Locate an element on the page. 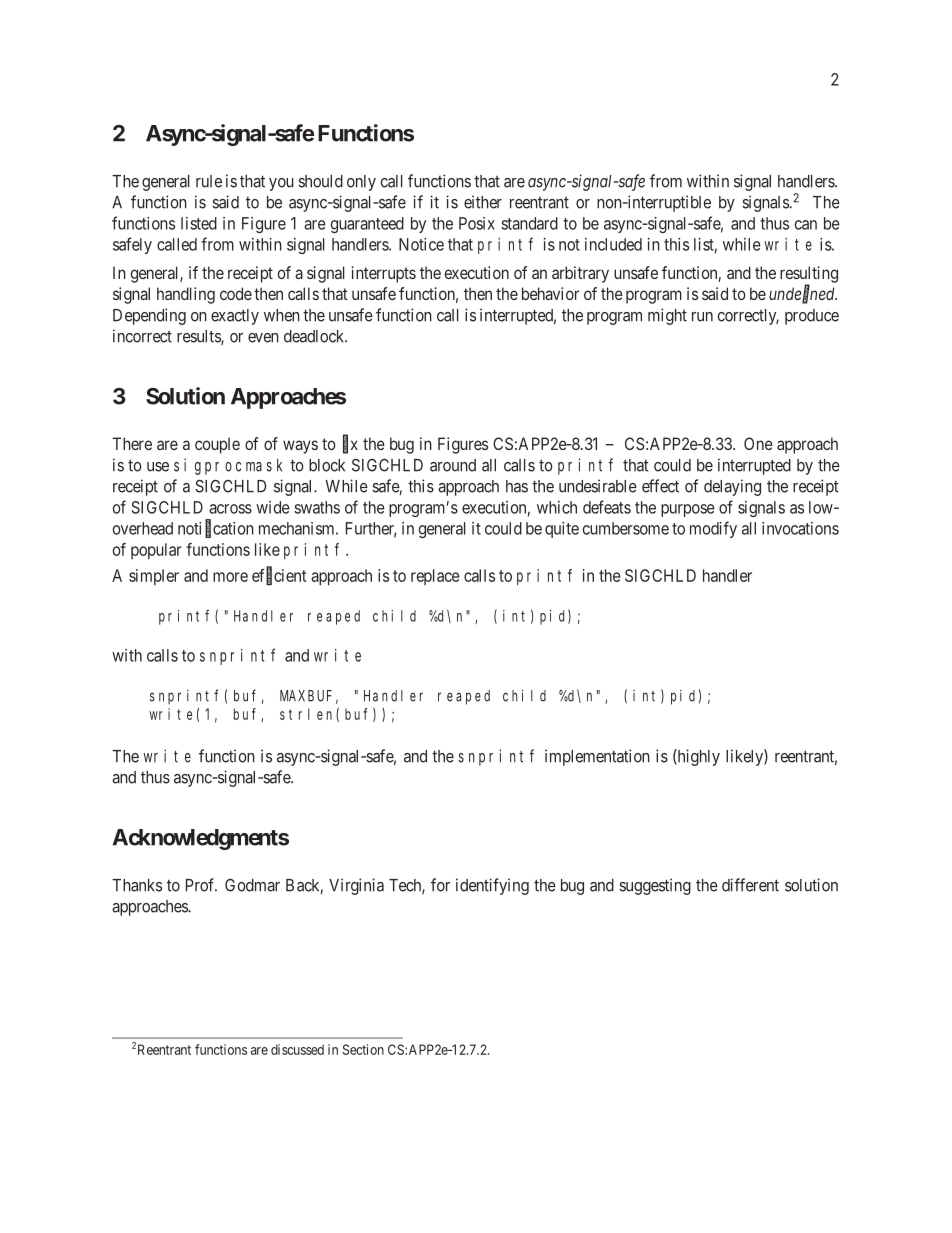 The image size is (952, 1233). replace is located at coordinates (435, 577).
